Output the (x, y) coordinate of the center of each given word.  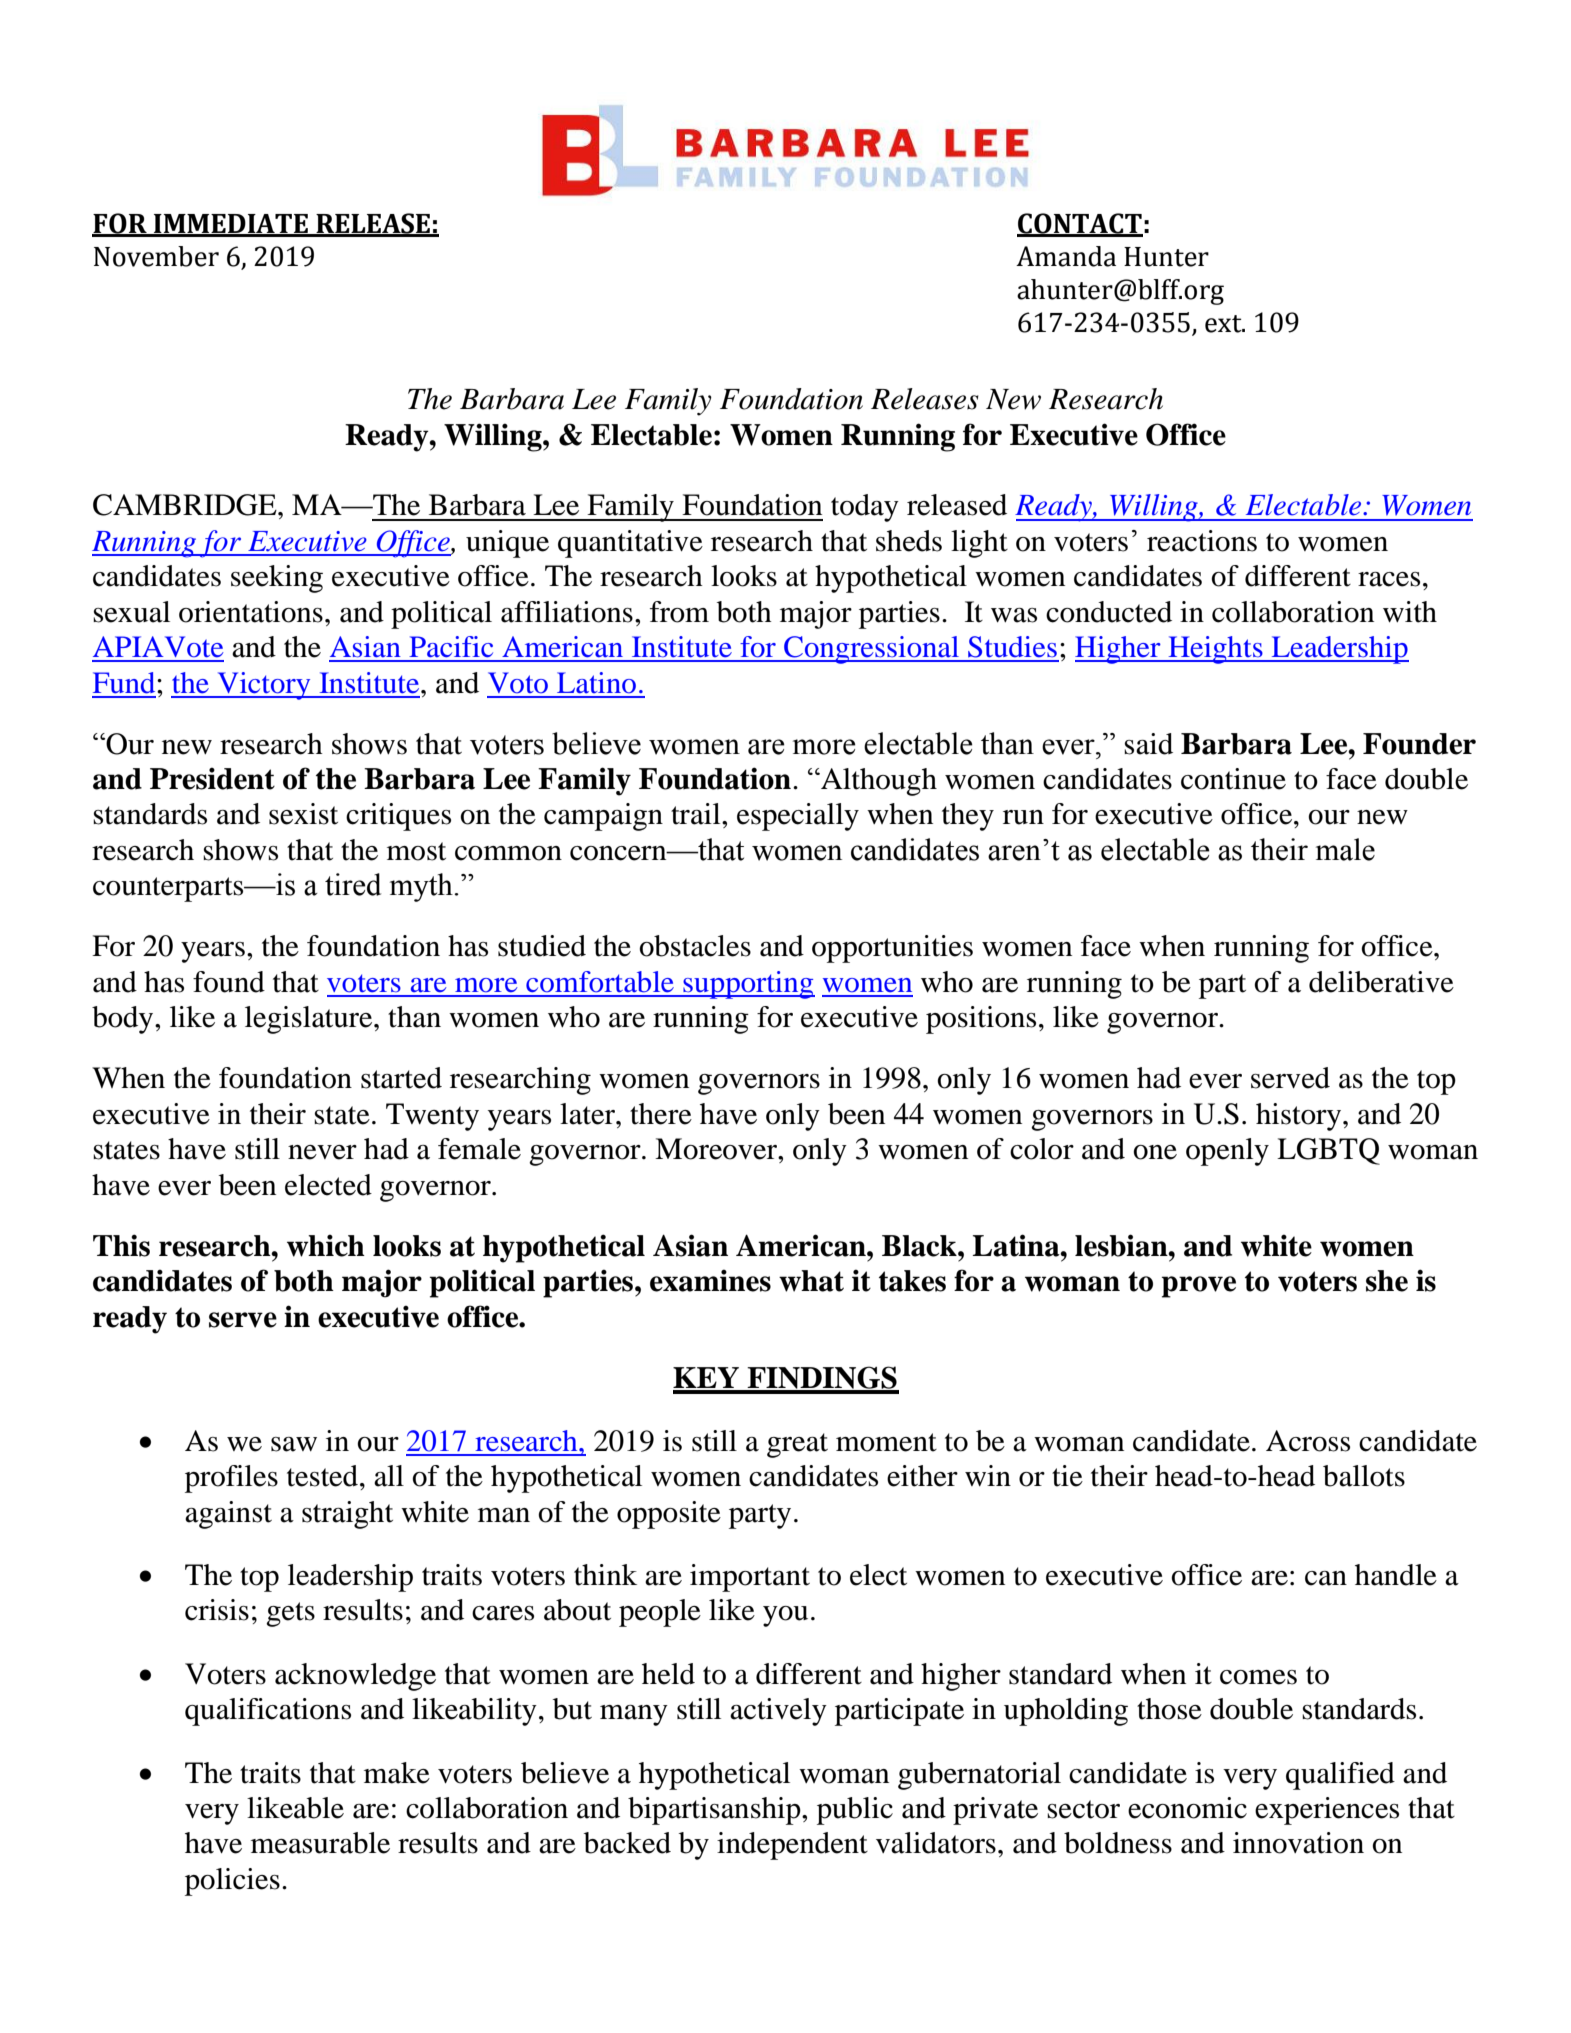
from (679, 612)
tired (353, 884)
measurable (320, 1843)
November (156, 256)
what (811, 1281)
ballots (1364, 1476)
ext (1224, 324)
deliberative (1381, 982)
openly (1227, 1152)
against (228, 1515)
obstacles (695, 946)
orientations (251, 612)
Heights (1215, 650)
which (326, 1245)
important (750, 1578)
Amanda (1066, 256)
